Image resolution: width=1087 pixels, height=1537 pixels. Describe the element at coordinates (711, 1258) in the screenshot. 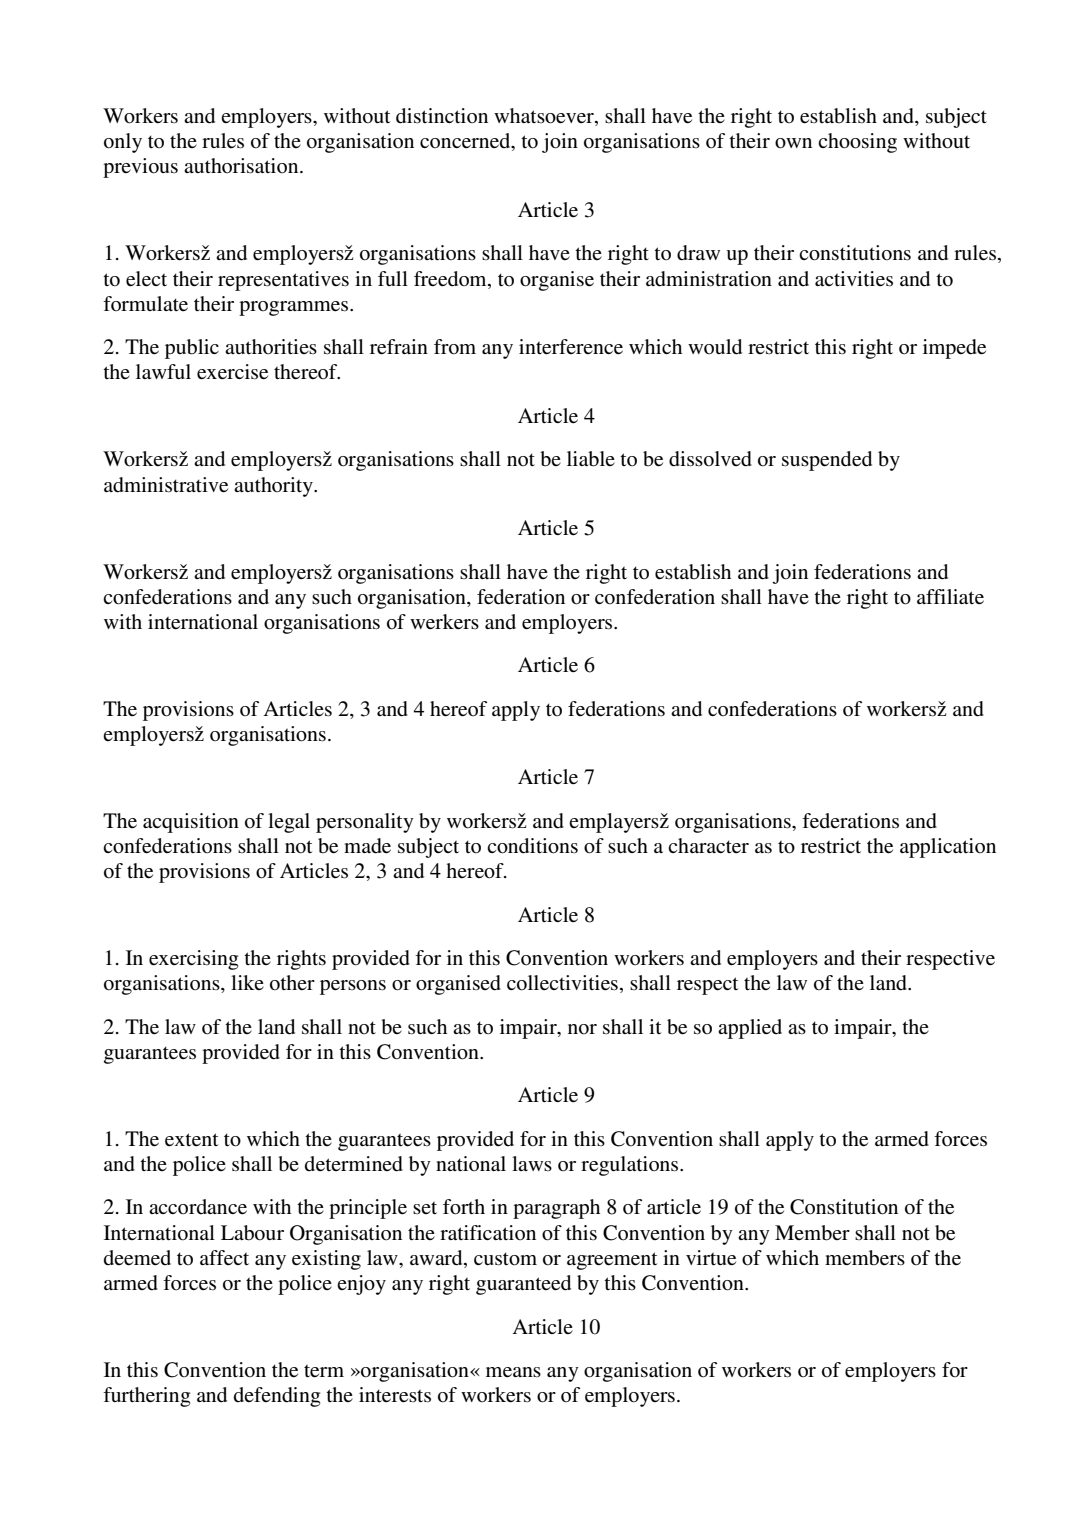

I see `virtue` at that location.
